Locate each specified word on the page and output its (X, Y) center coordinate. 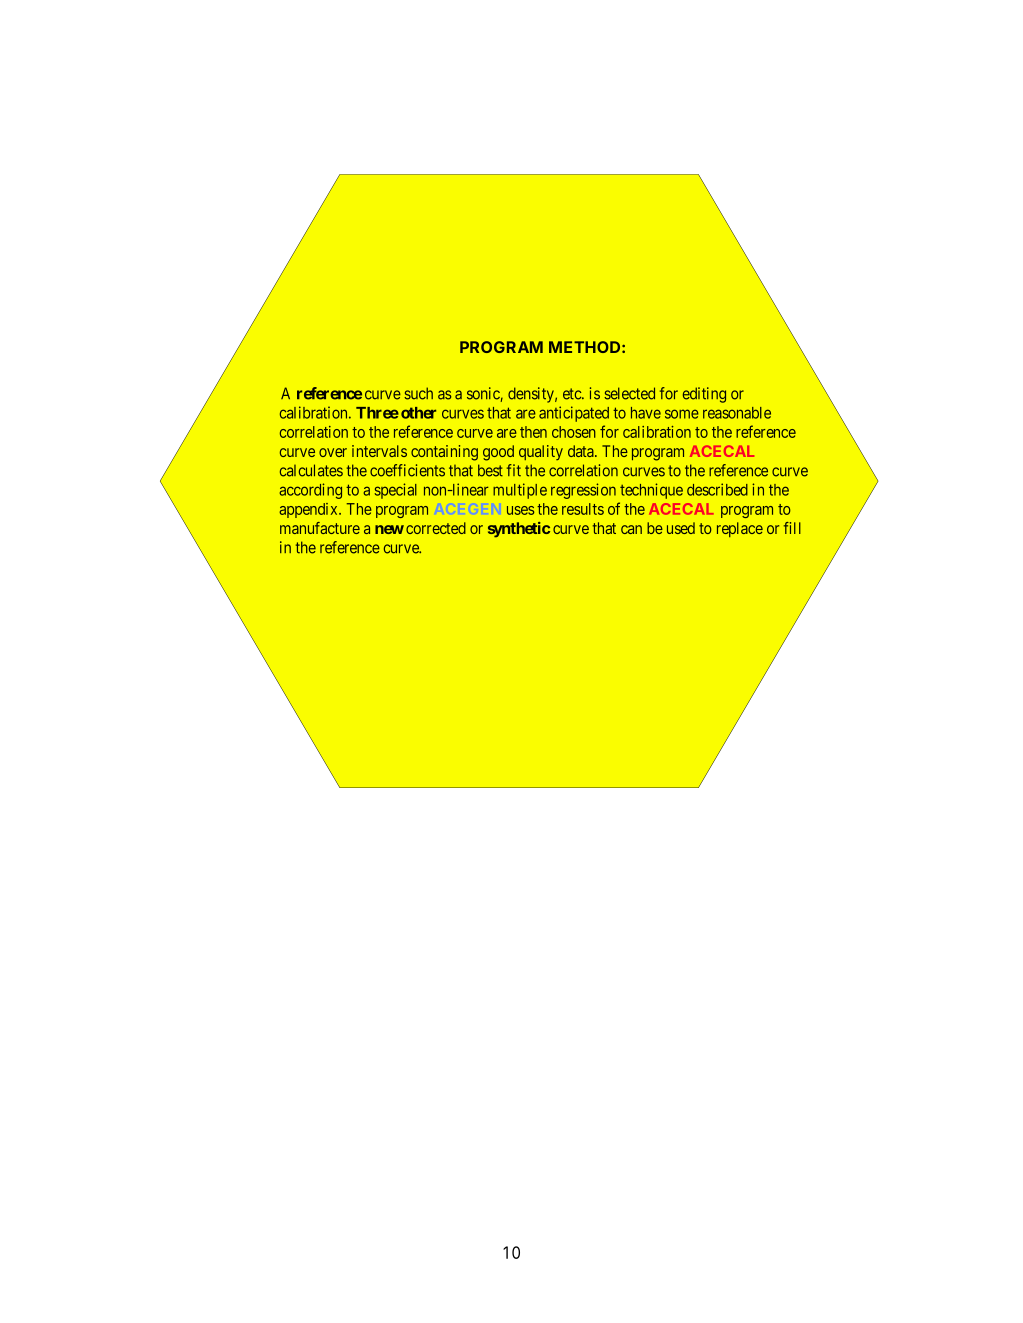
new (389, 529)
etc (573, 394)
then (533, 432)
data (582, 451)
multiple (520, 491)
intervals (379, 451)
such (418, 393)
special (395, 491)
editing (704, 395)
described (717, 489)
